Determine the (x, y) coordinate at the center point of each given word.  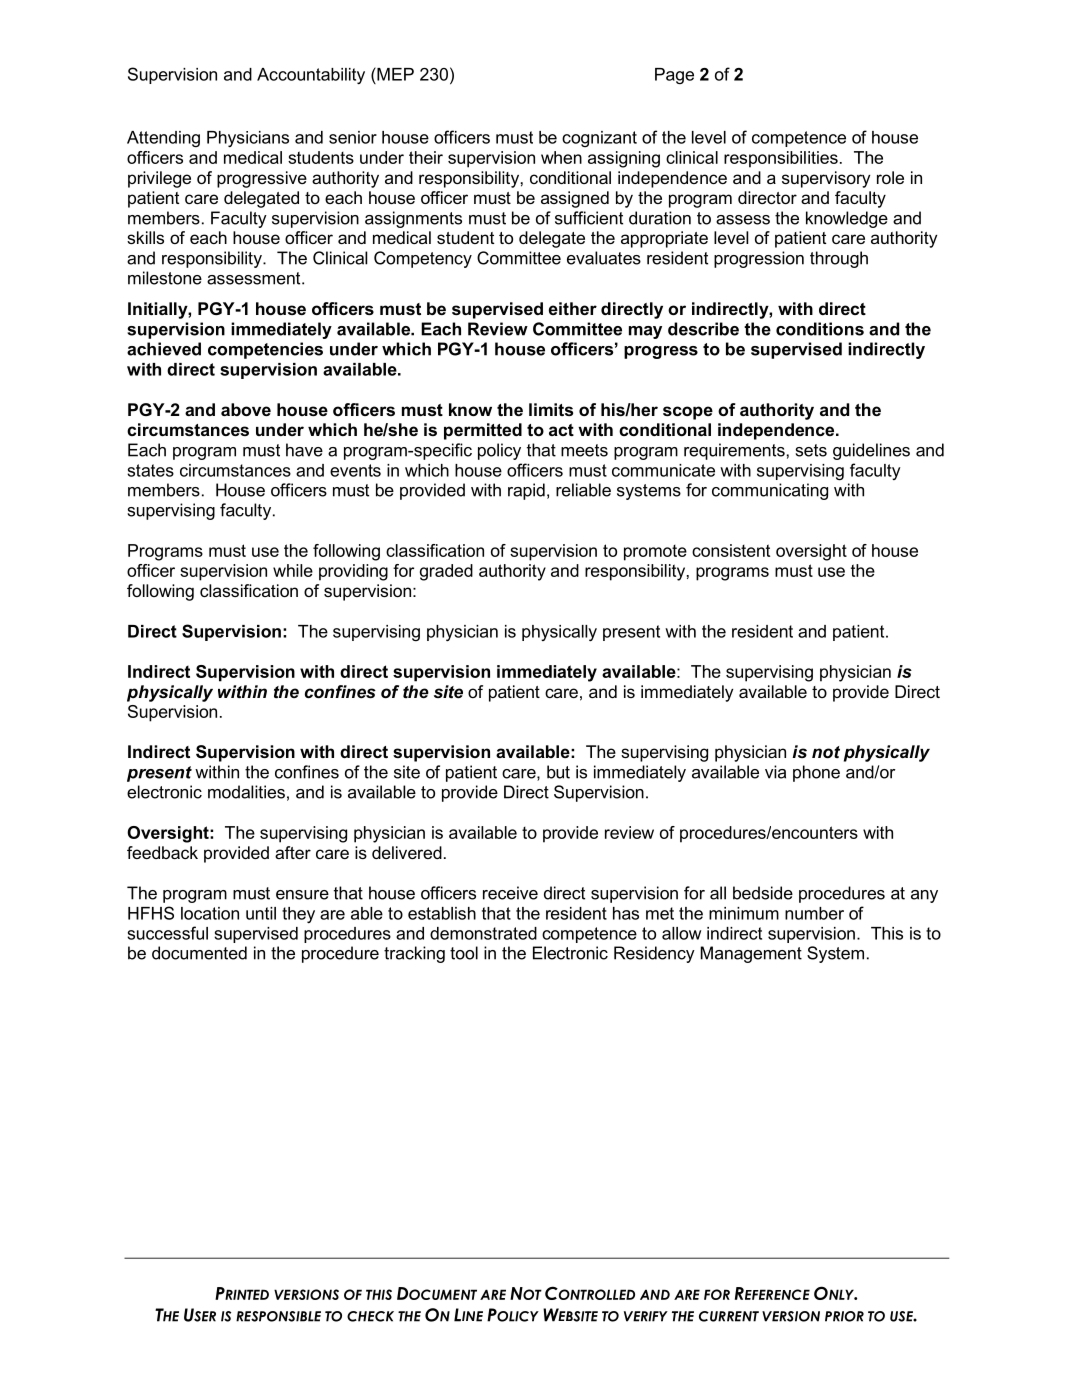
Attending (163, 139)
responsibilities (781, 159)
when (561, 157)
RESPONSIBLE (278, 1316)
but (558, 772)
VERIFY (646, 1316)
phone (816, 773)
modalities (246, 792)
